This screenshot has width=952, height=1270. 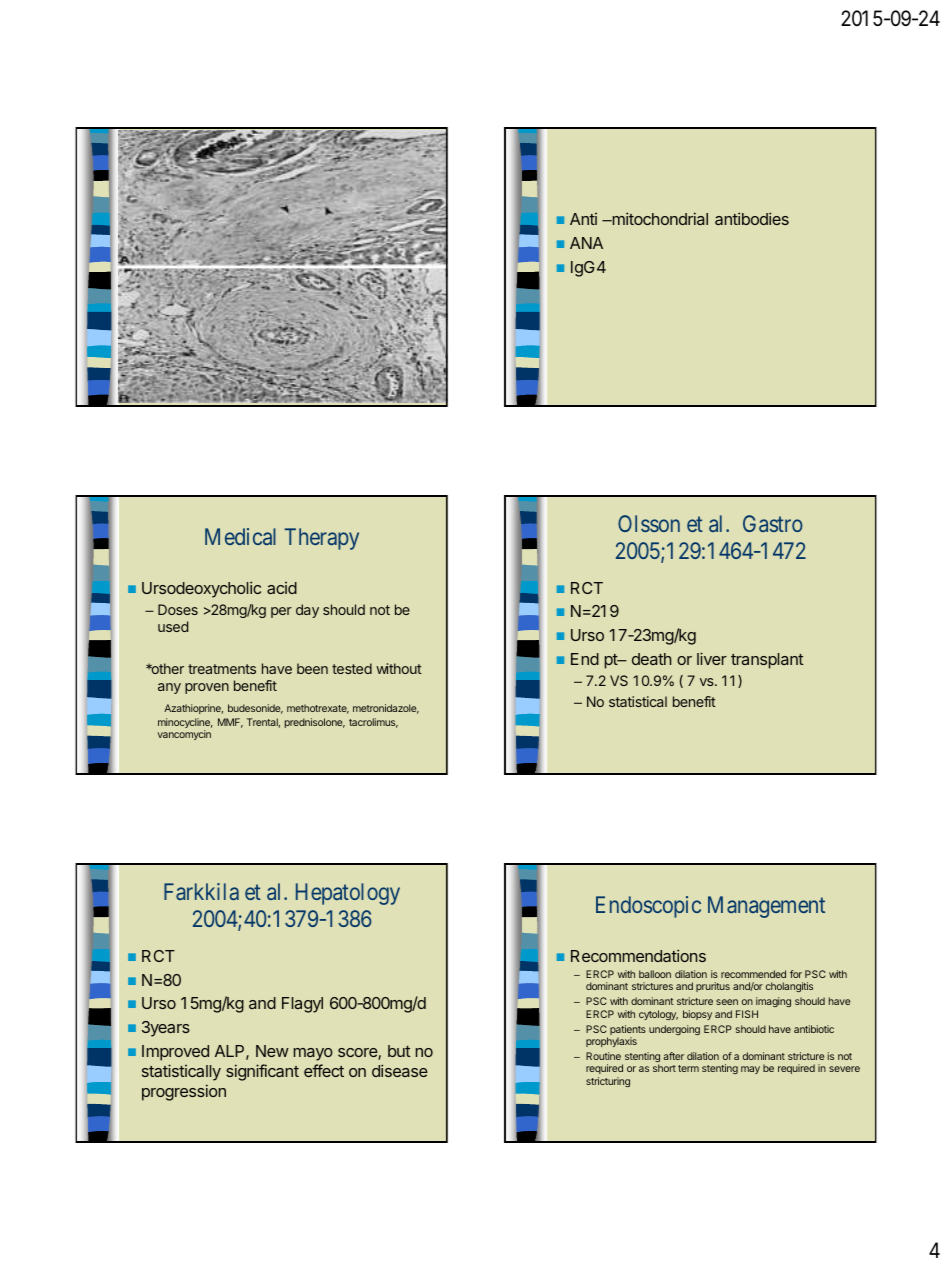 I want to click on significant, so click(x=262, y=1072).
